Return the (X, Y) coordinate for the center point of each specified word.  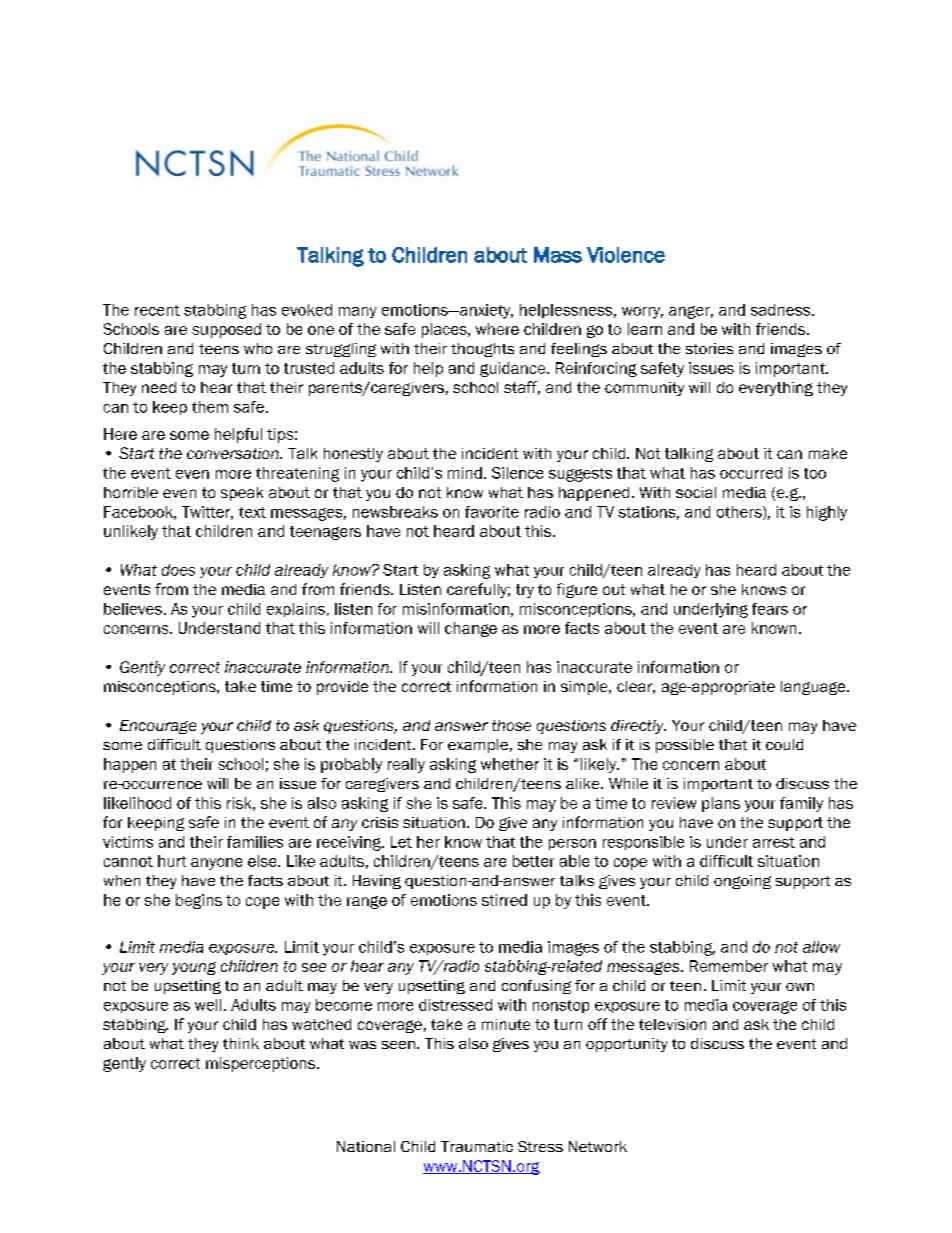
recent (157, 310)
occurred (751, 473)
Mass (558, 255)
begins (199, 901)
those (511, 725)
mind (465, 473)
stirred (504, 900)
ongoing (742, 882)
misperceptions (262, 1064)
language (814, 688)
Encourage (158, 727)
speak (242, 494)
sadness (782, 310)
